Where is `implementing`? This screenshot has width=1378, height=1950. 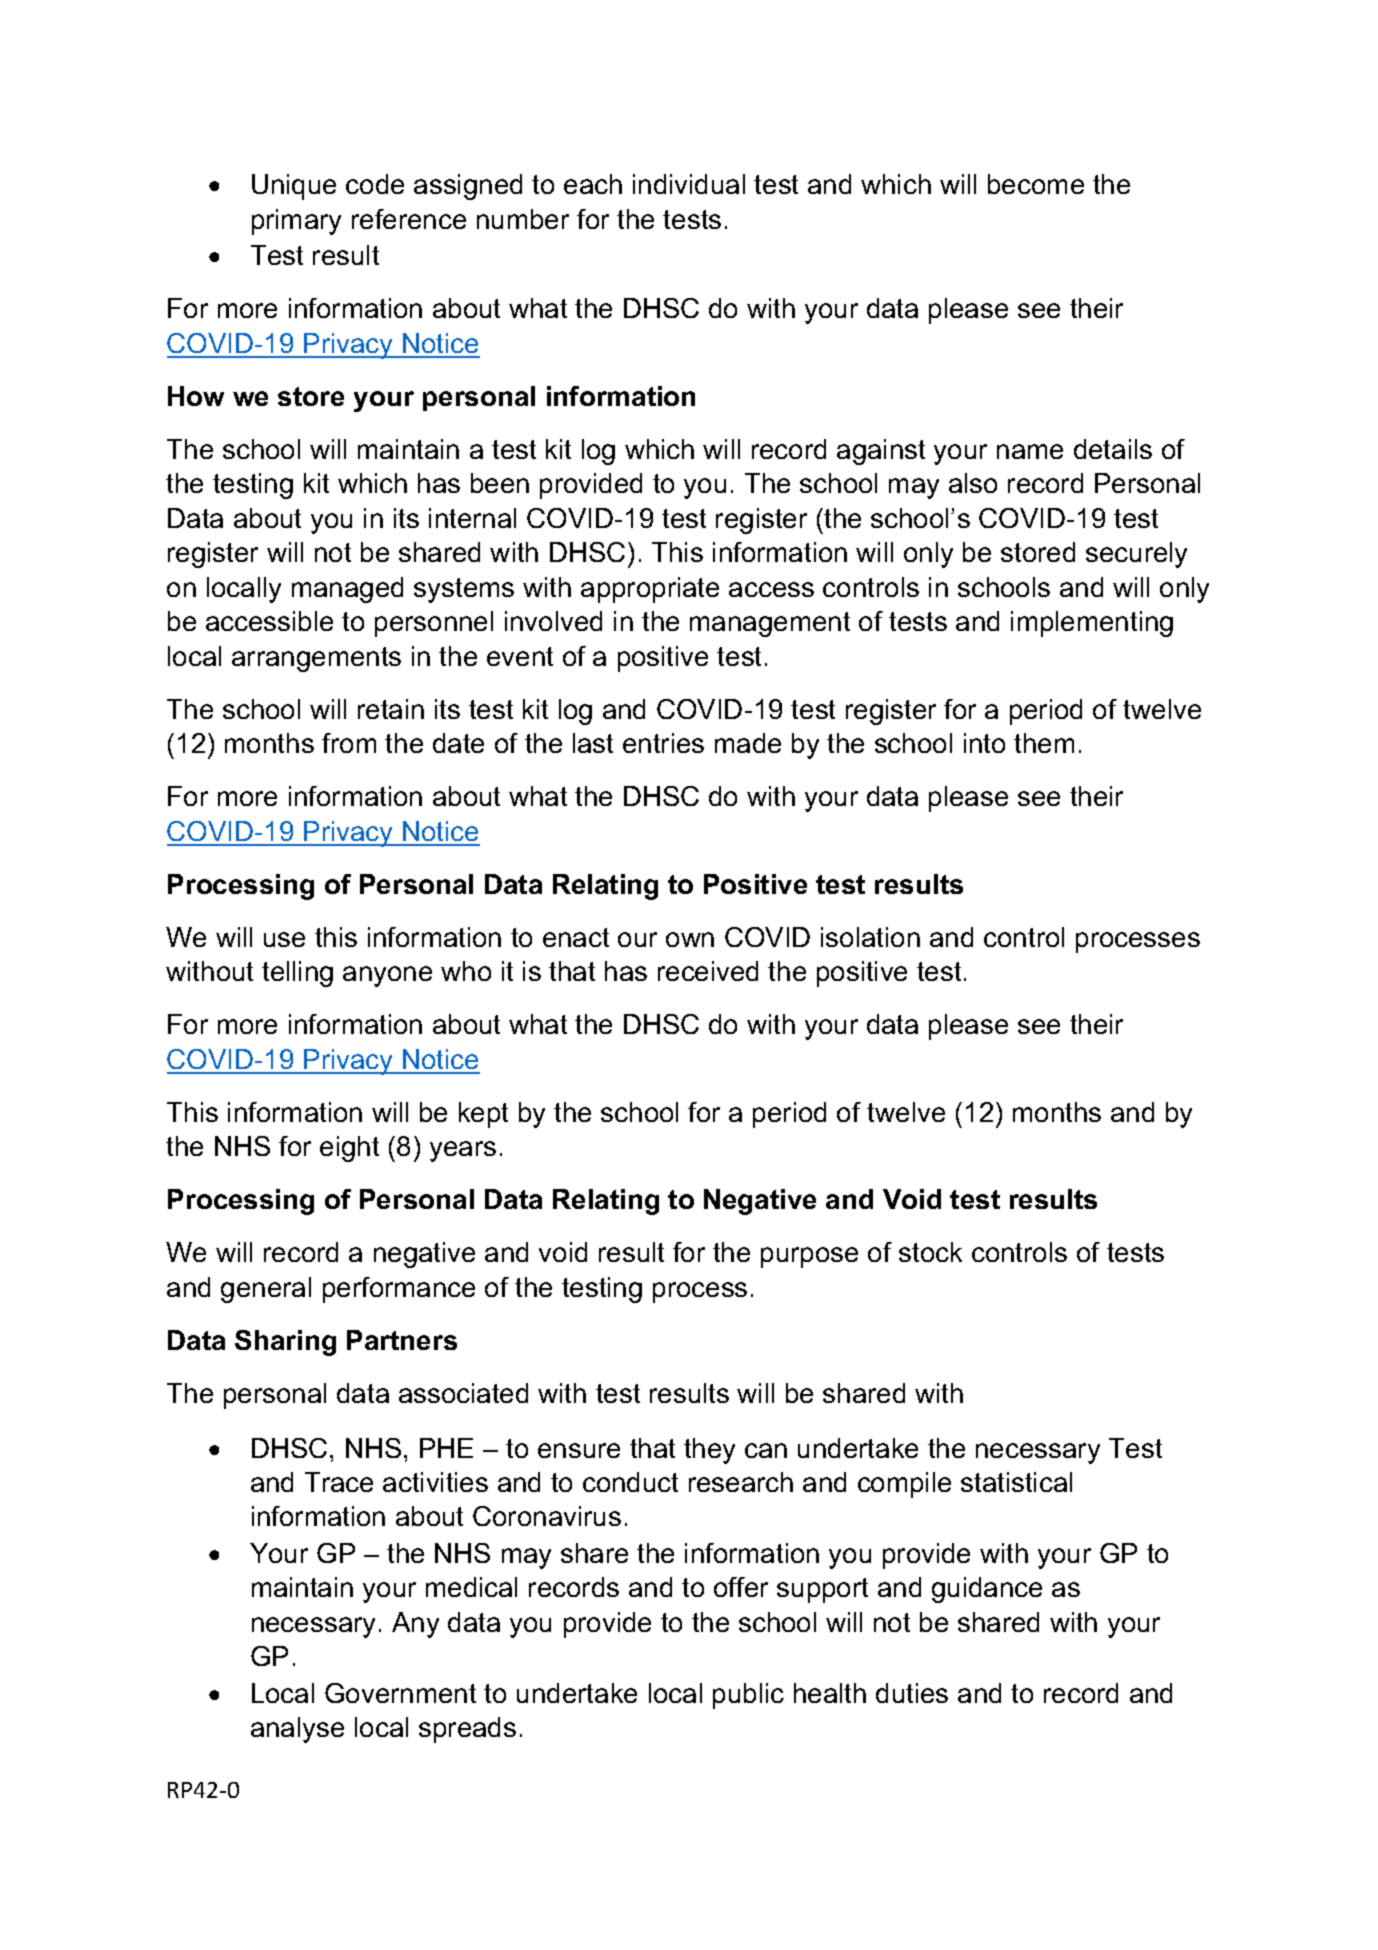 implementing is located at coordinates (1092, 624).
